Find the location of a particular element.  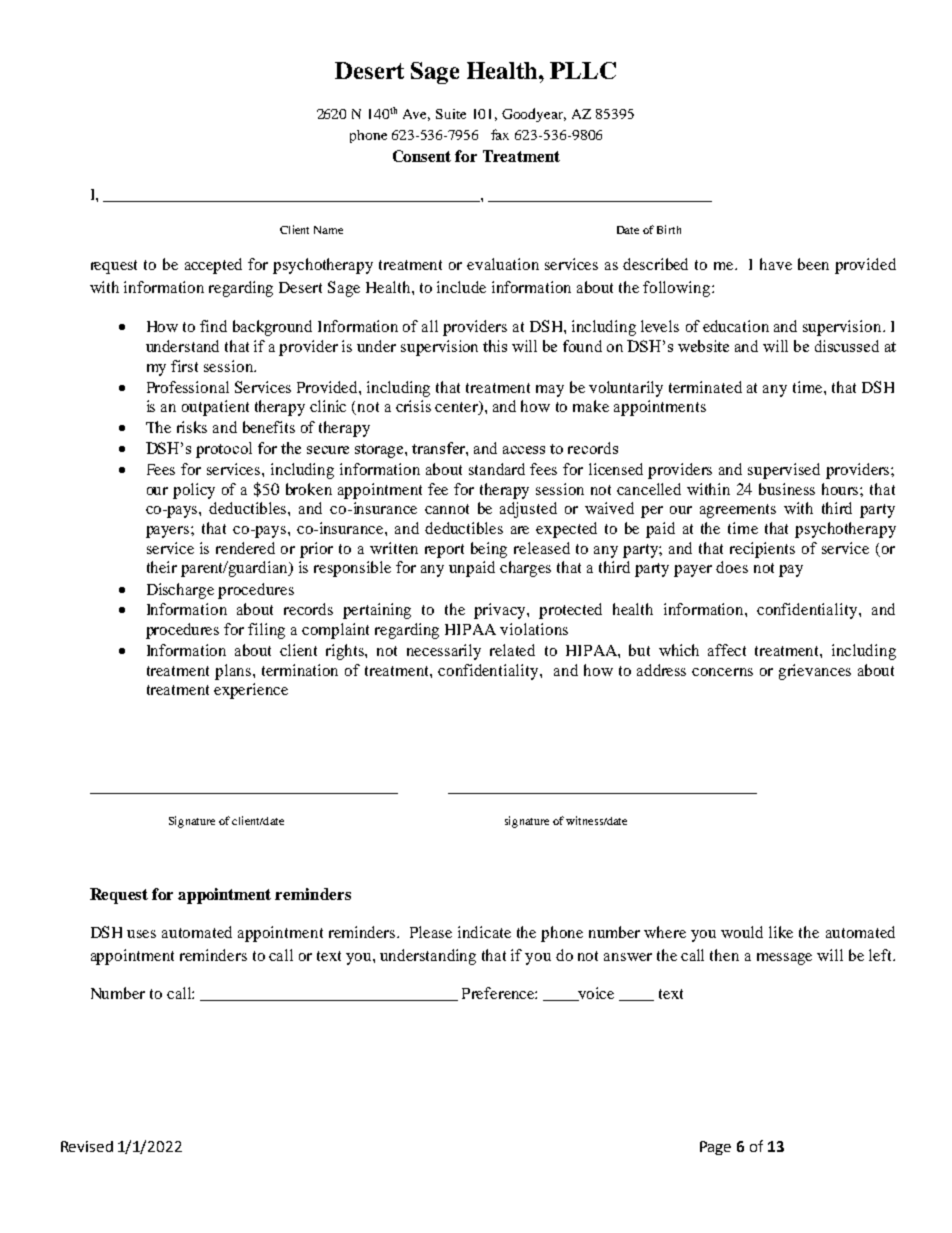

Revised is located at coordinates (87, 1146).
